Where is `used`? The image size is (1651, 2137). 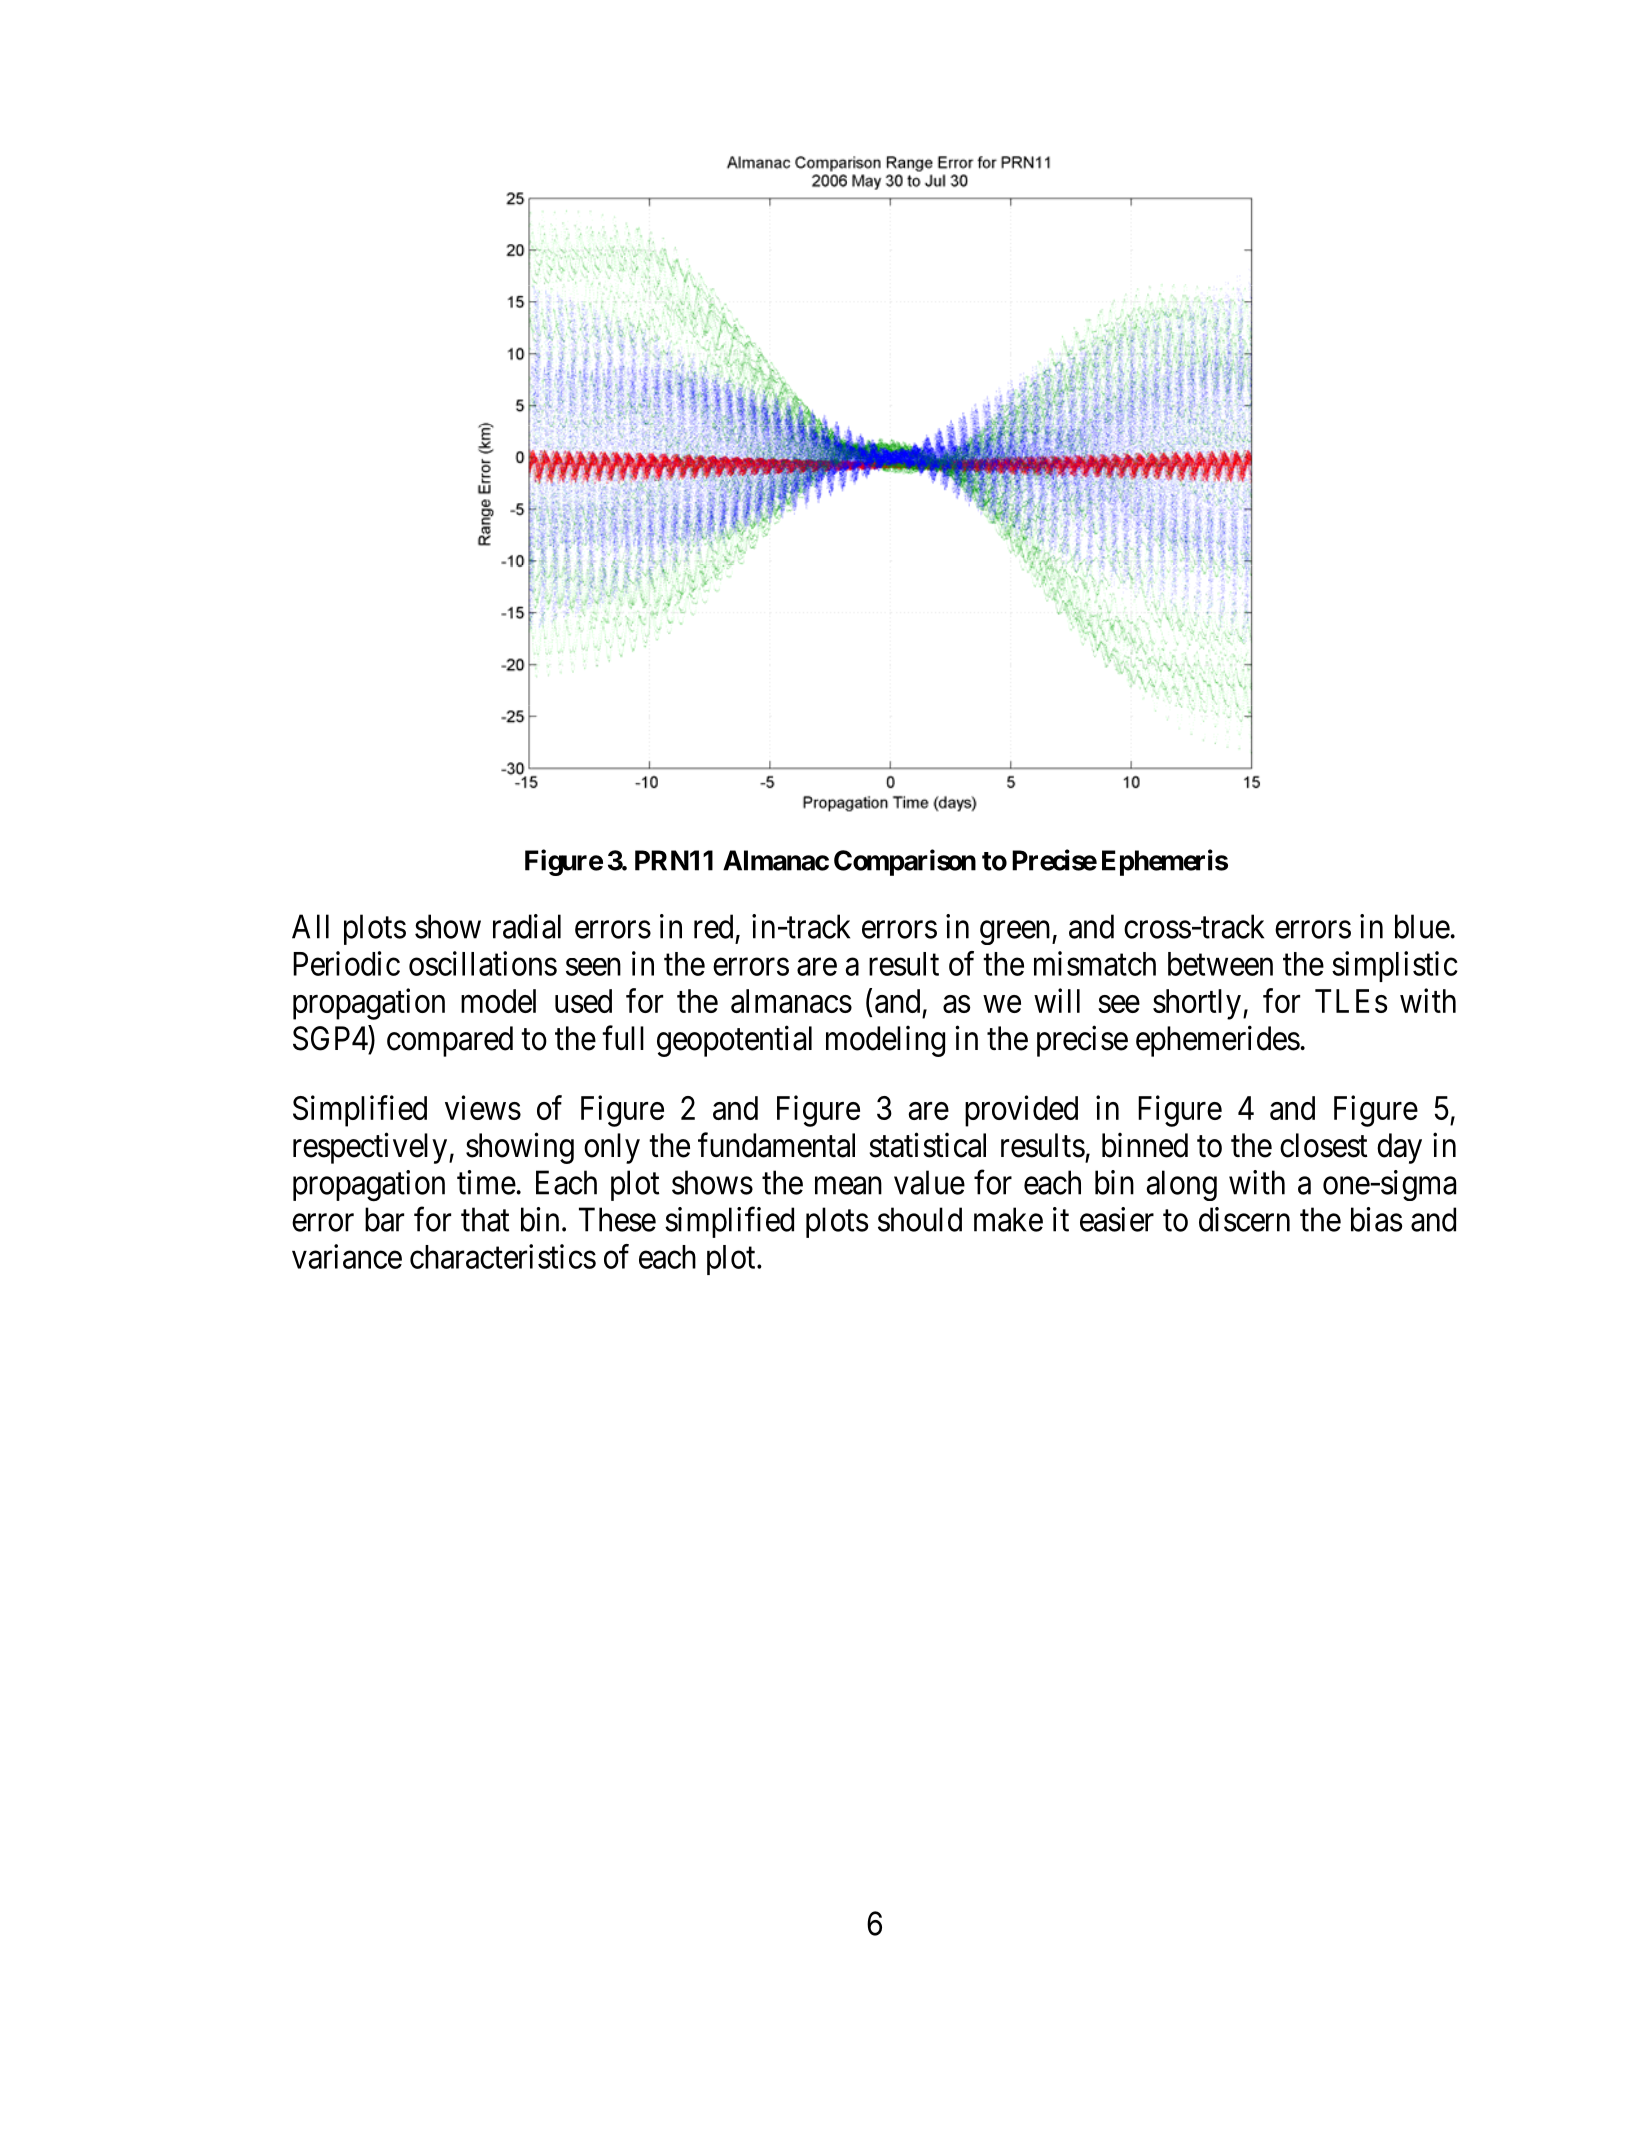 used is located at coordinates (583, 1001).
